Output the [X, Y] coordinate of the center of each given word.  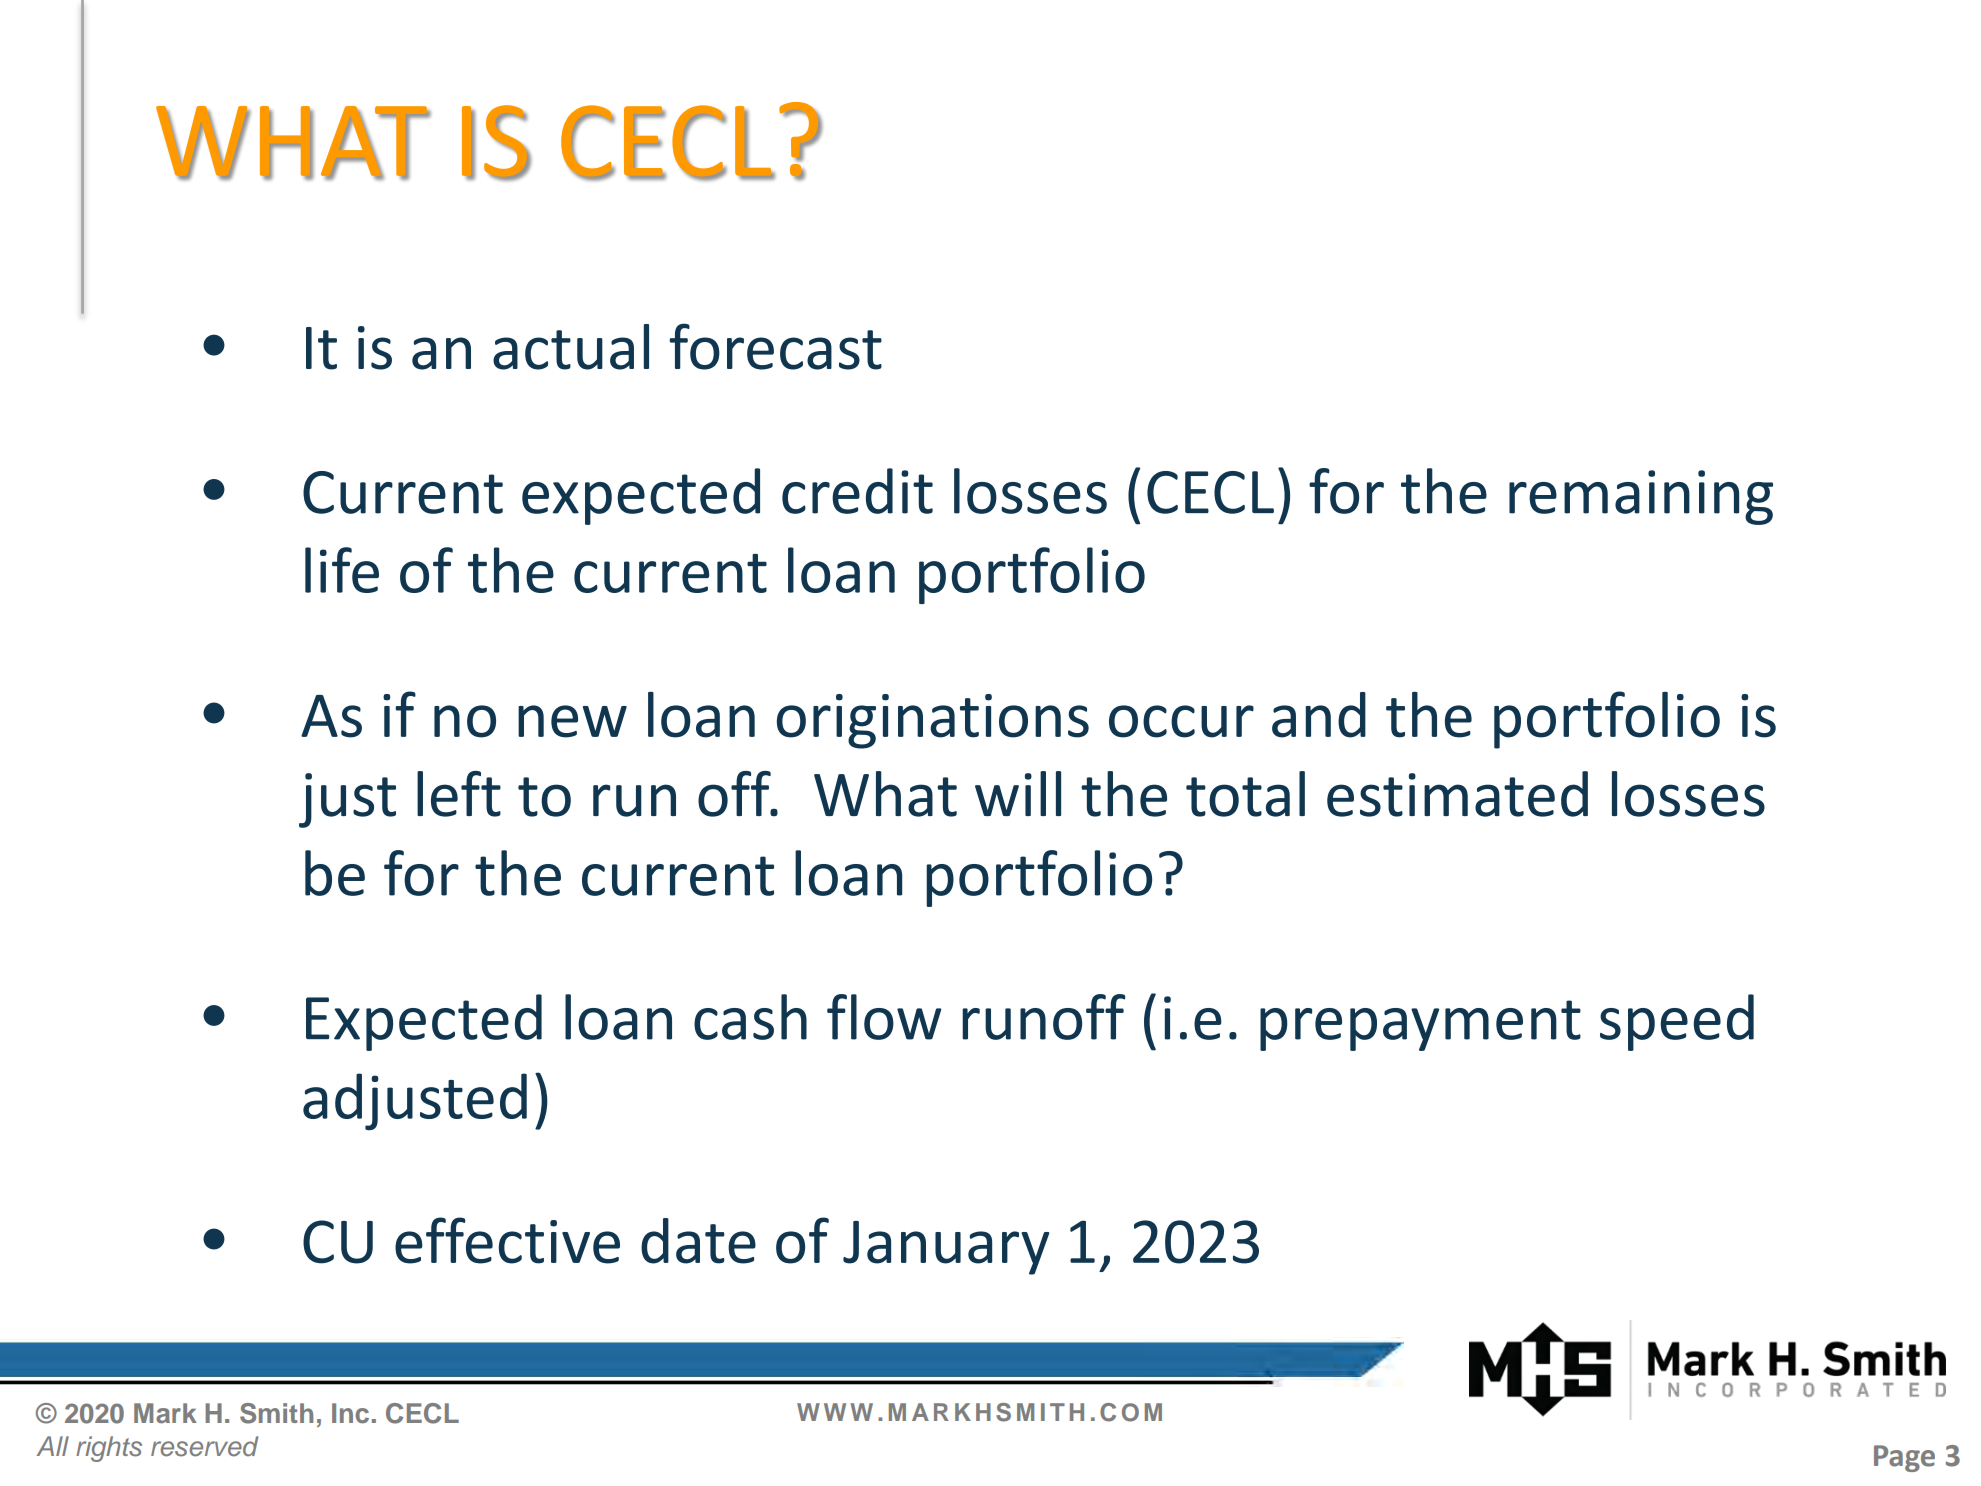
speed [1677, 1022]
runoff [1043, 1017]
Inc [350, 1413]
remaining [1641, 497]
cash [750, 1017]
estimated [1457, 794]
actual [571, 347]
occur [1181, 721]
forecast [776, 346]
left [459, 794]
